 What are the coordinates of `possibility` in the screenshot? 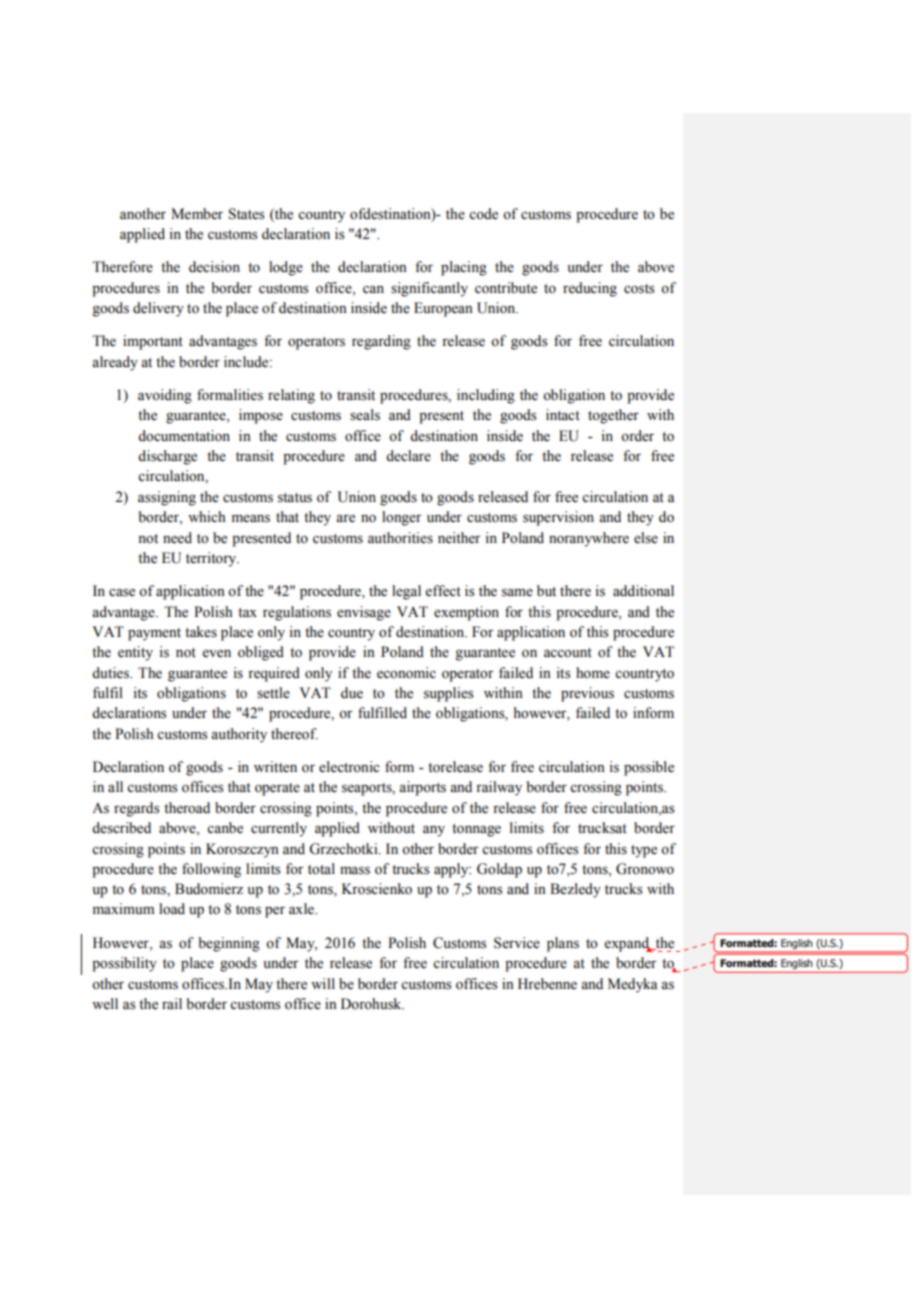 It's located at (124, 964).
